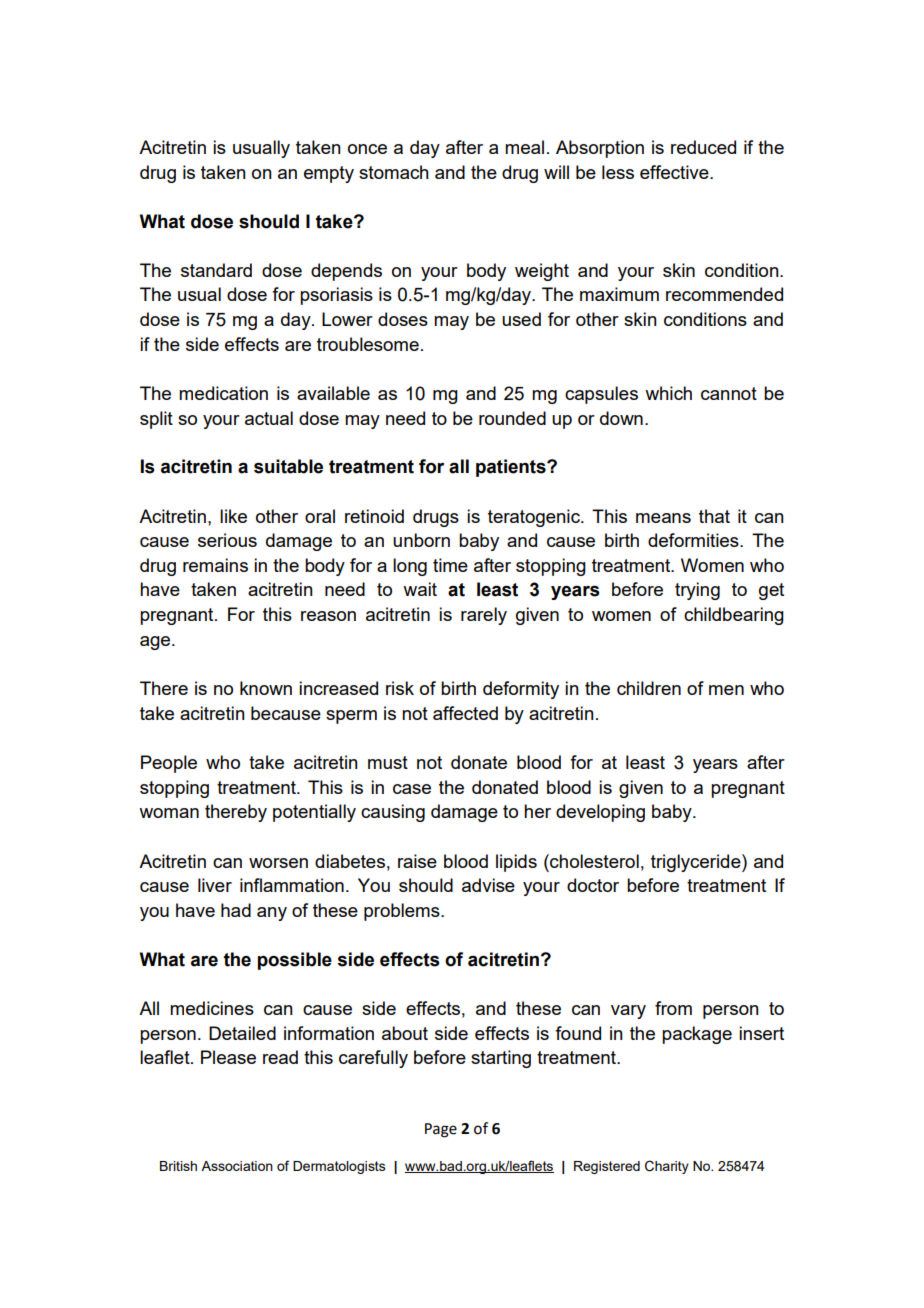  I want to click on Association, so click(237, 1166).
